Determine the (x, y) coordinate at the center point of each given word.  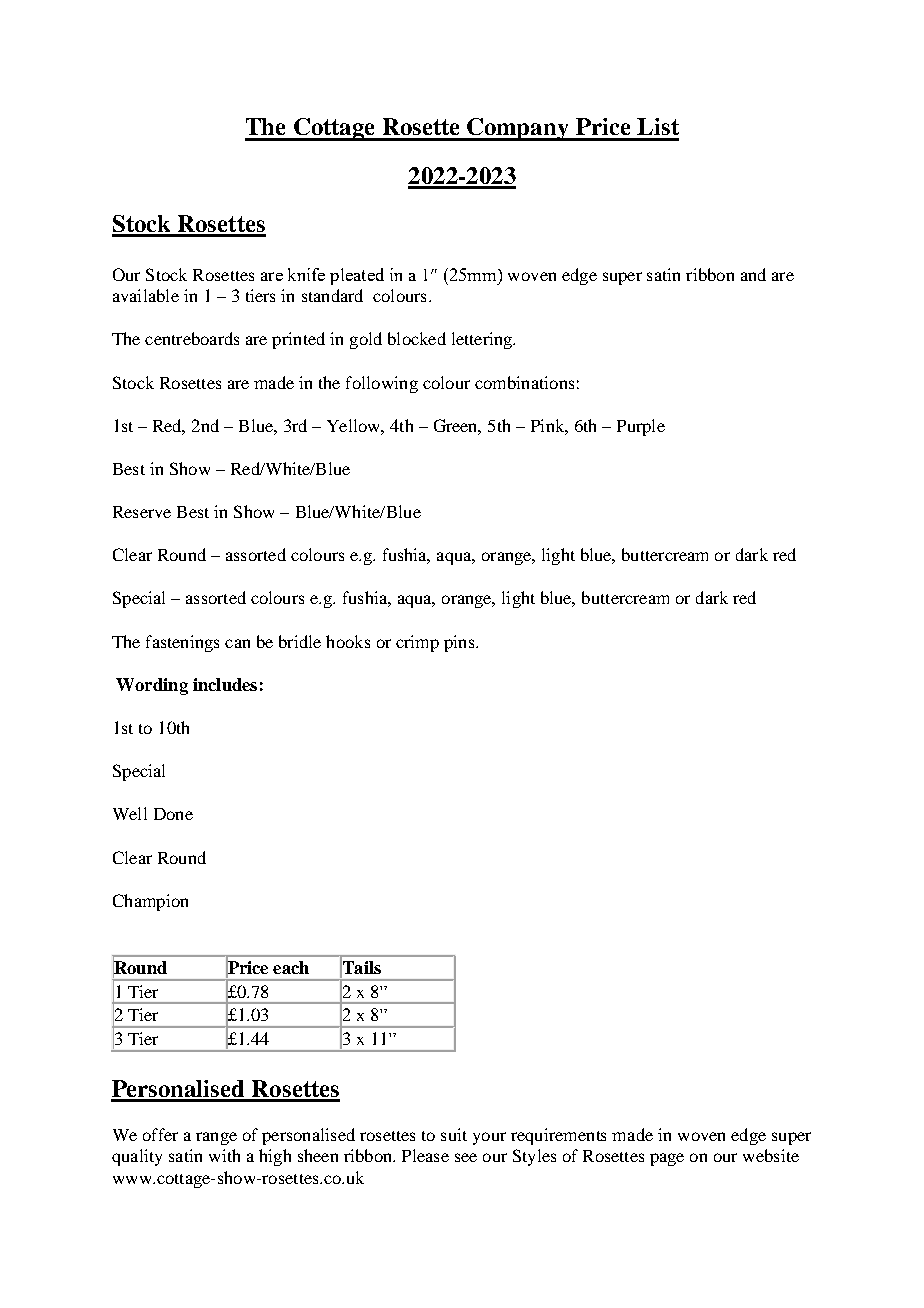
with (224, 1155)
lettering (483, 340)
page (667, 1159)
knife (306, 274)
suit (454, 1134)
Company (518, 129)
